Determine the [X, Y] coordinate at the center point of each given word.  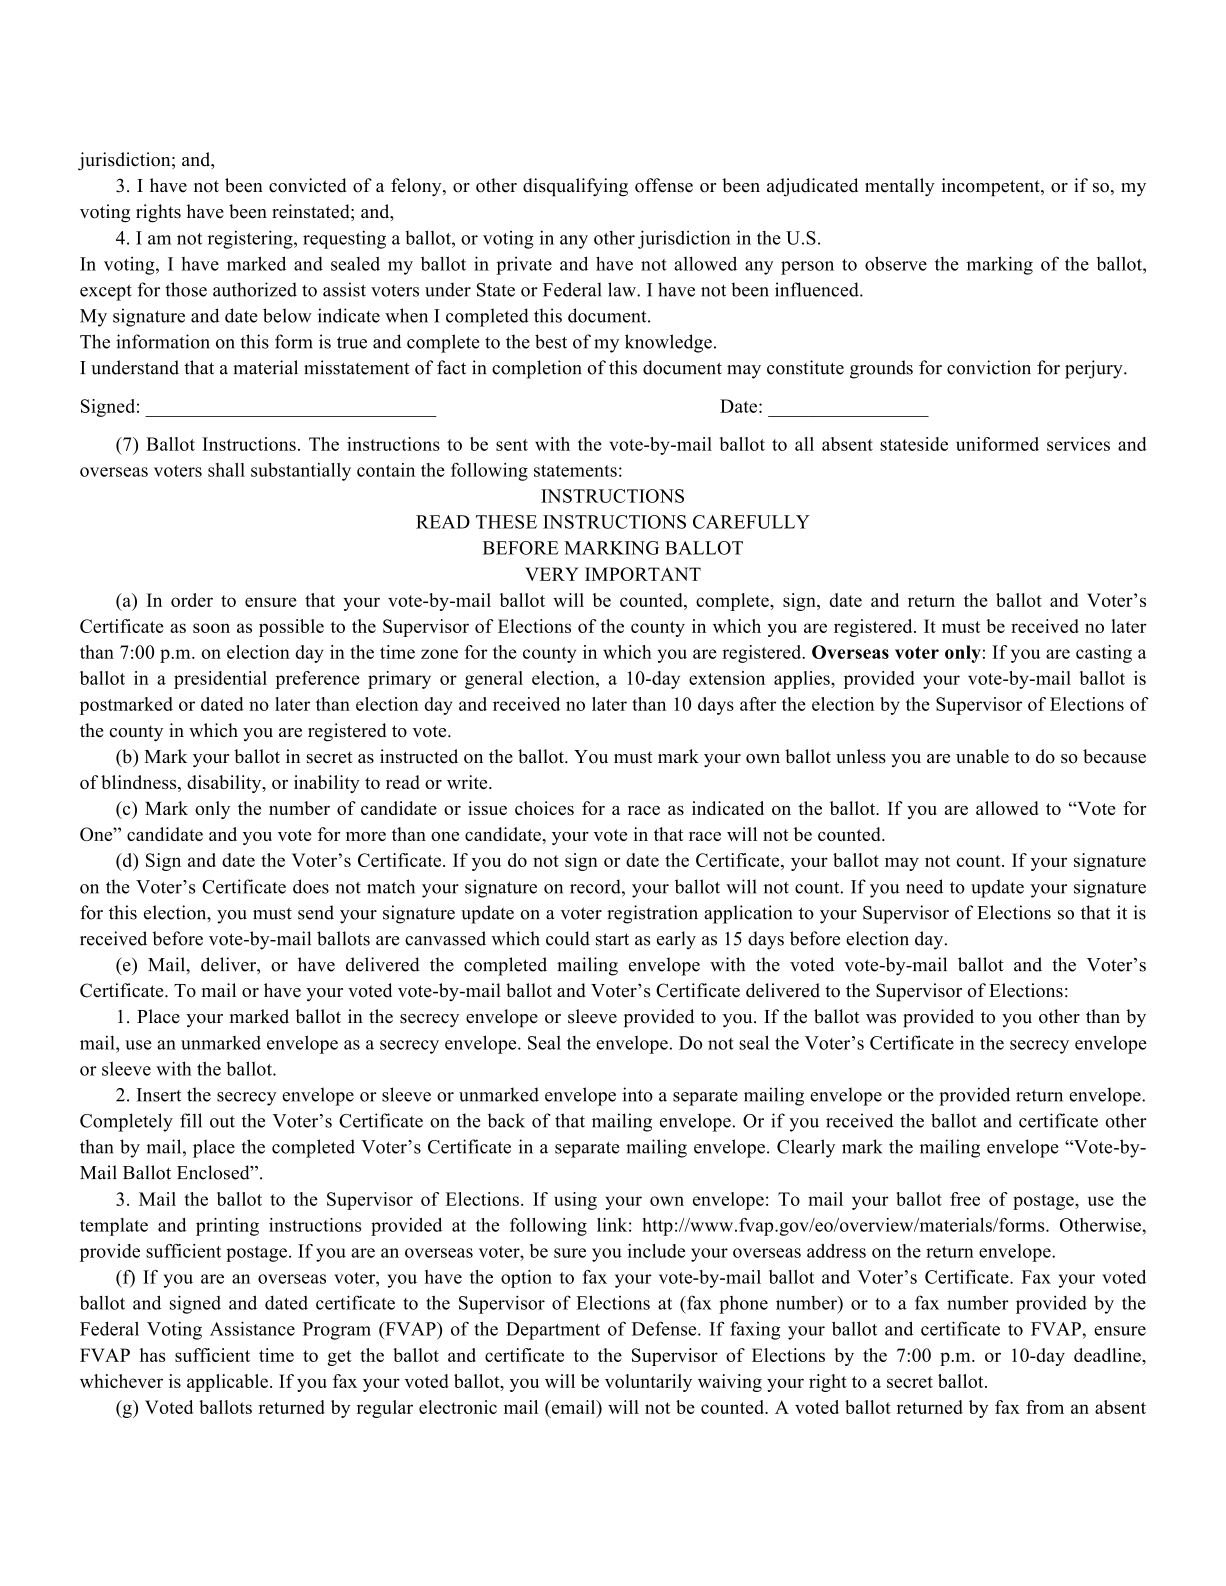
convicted [308, 185]
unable [982, 756]
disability [225, 784]
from [1045, 1407]
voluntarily [648, 1383]
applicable [227, 1383]
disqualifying [575, 187]
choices [544, 808]
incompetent [992, 187]
